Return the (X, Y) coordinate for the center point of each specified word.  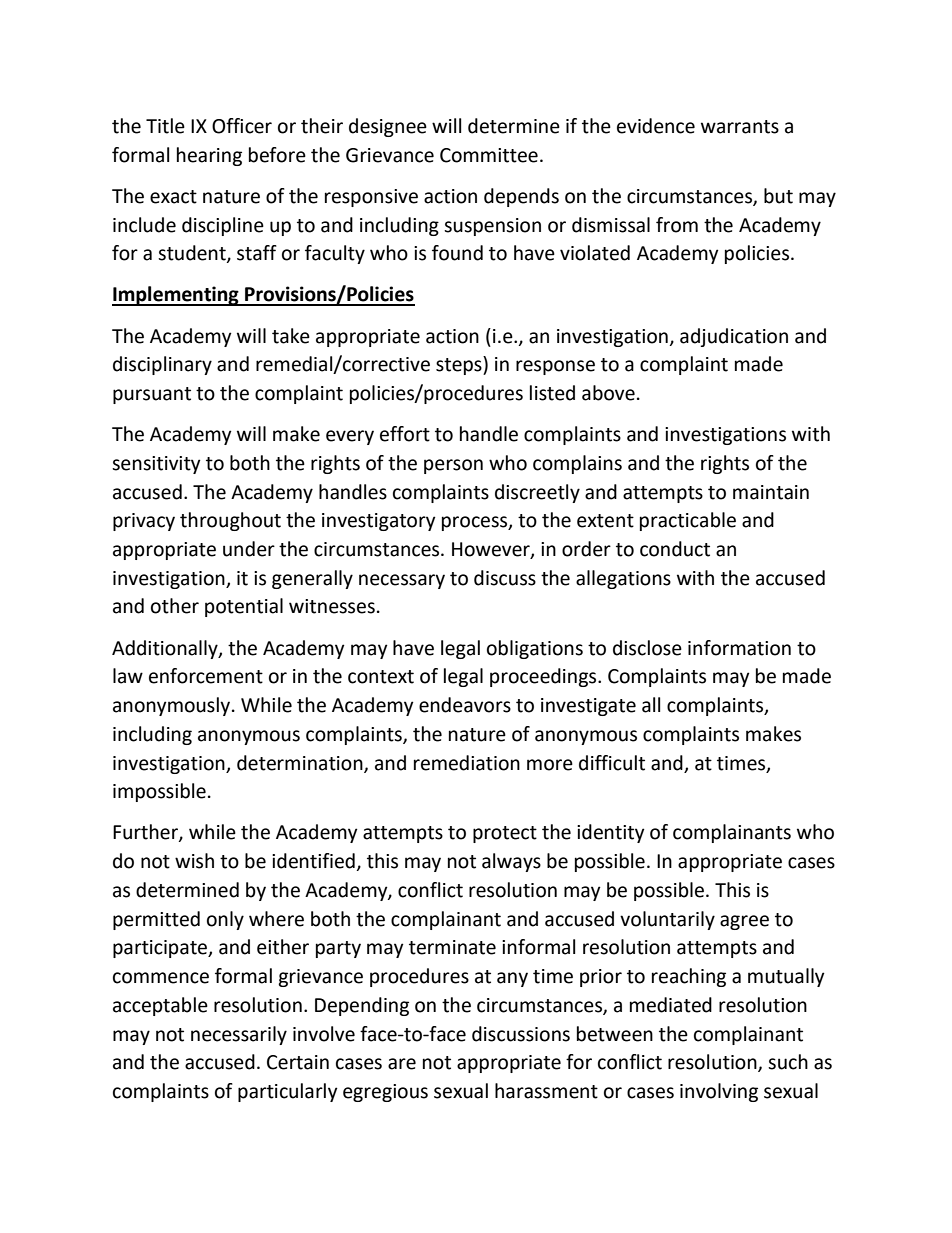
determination (301, 763)
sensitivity (156, 465)
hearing (209, 156)
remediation (467, 763)
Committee (489, 155)
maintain (771, 492)
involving (719, 1092)
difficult (612, 763)
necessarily (239, 1035)
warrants (740, 127)
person (453, 466)
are (402, 1064)
